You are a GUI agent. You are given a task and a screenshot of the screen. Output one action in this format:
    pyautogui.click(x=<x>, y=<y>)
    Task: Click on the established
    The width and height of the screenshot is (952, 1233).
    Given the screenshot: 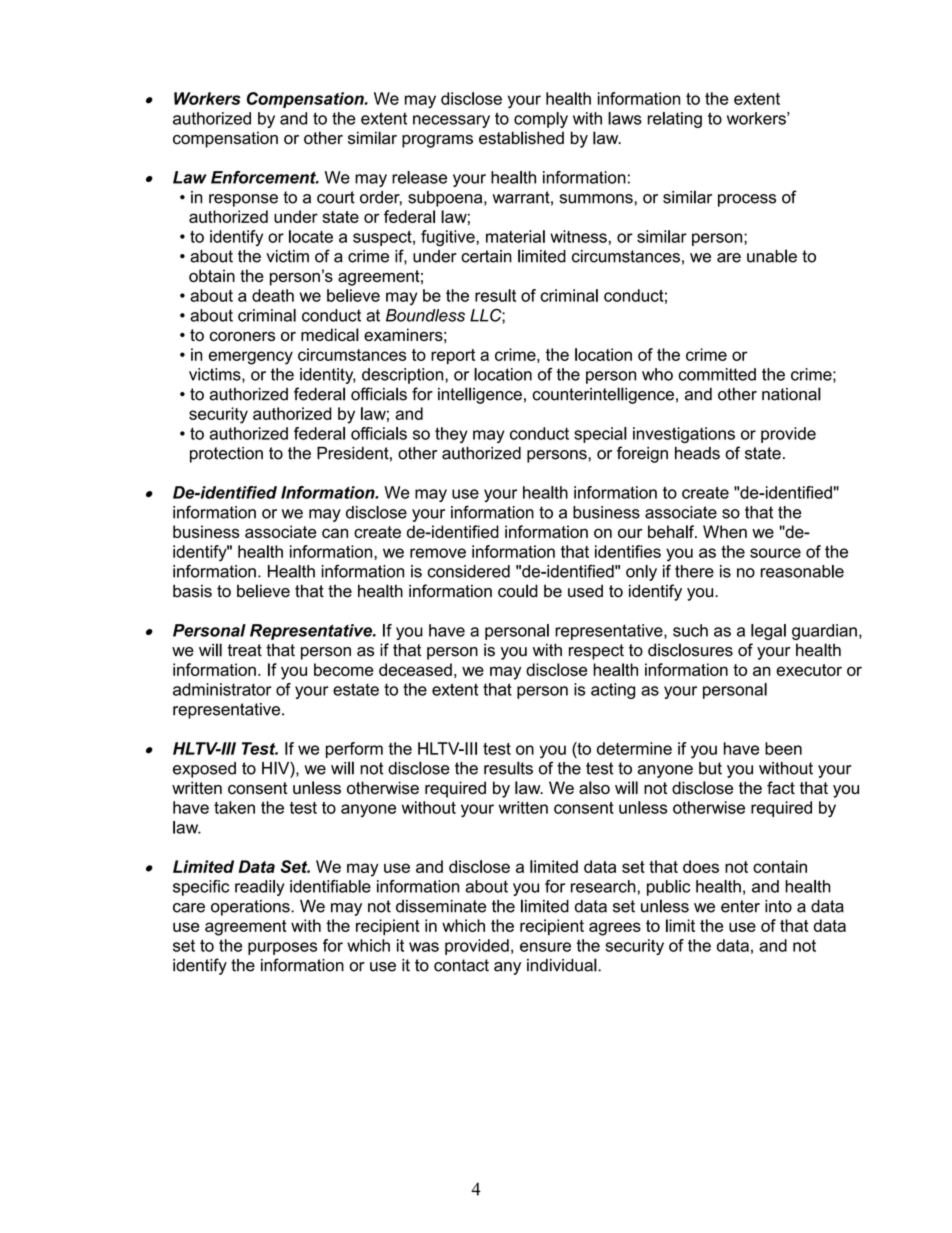 What is the action you would take?
    pyautogui.click(x=521, y=138)
